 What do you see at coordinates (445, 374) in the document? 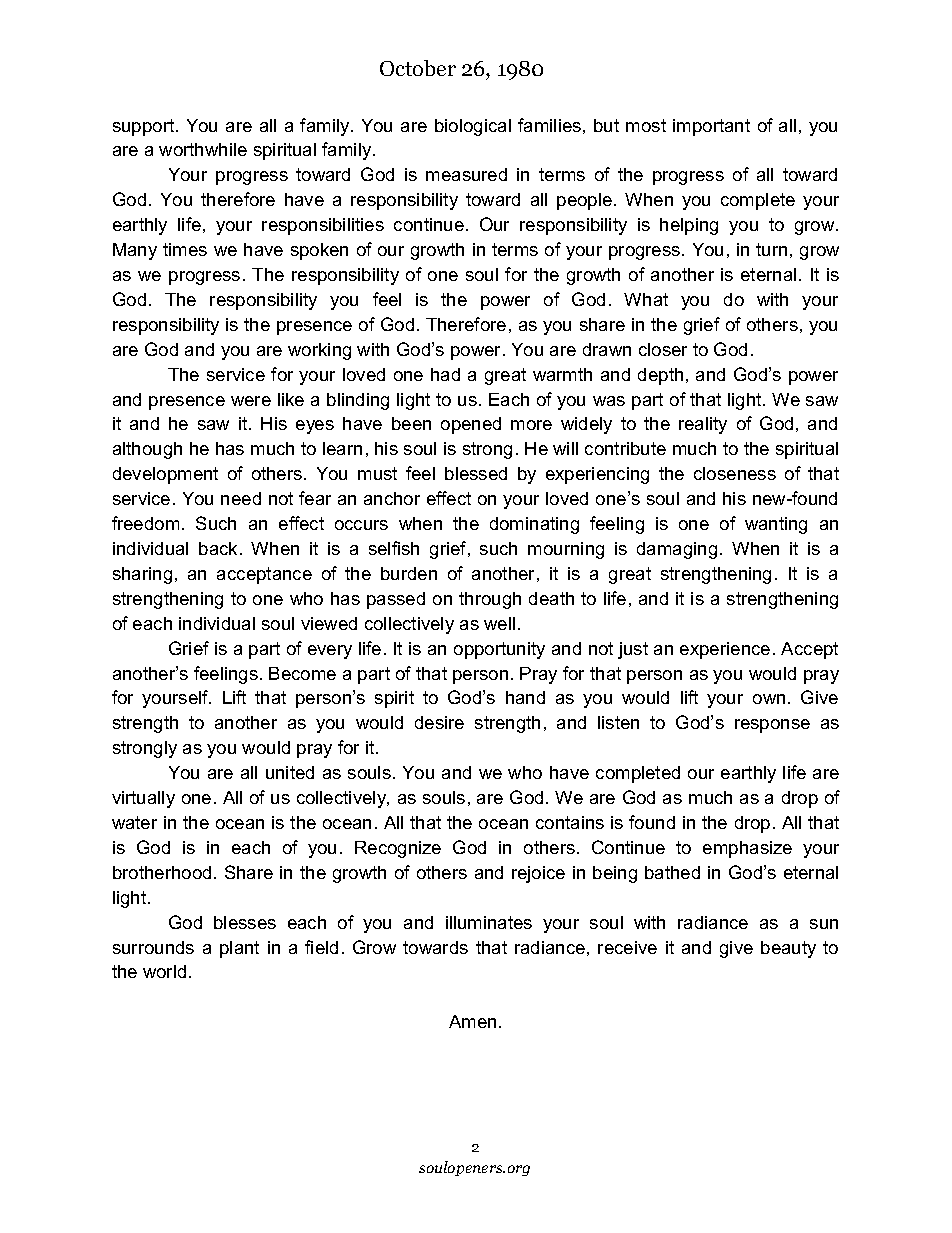
I see `had` at bounding box center [445, 374].
